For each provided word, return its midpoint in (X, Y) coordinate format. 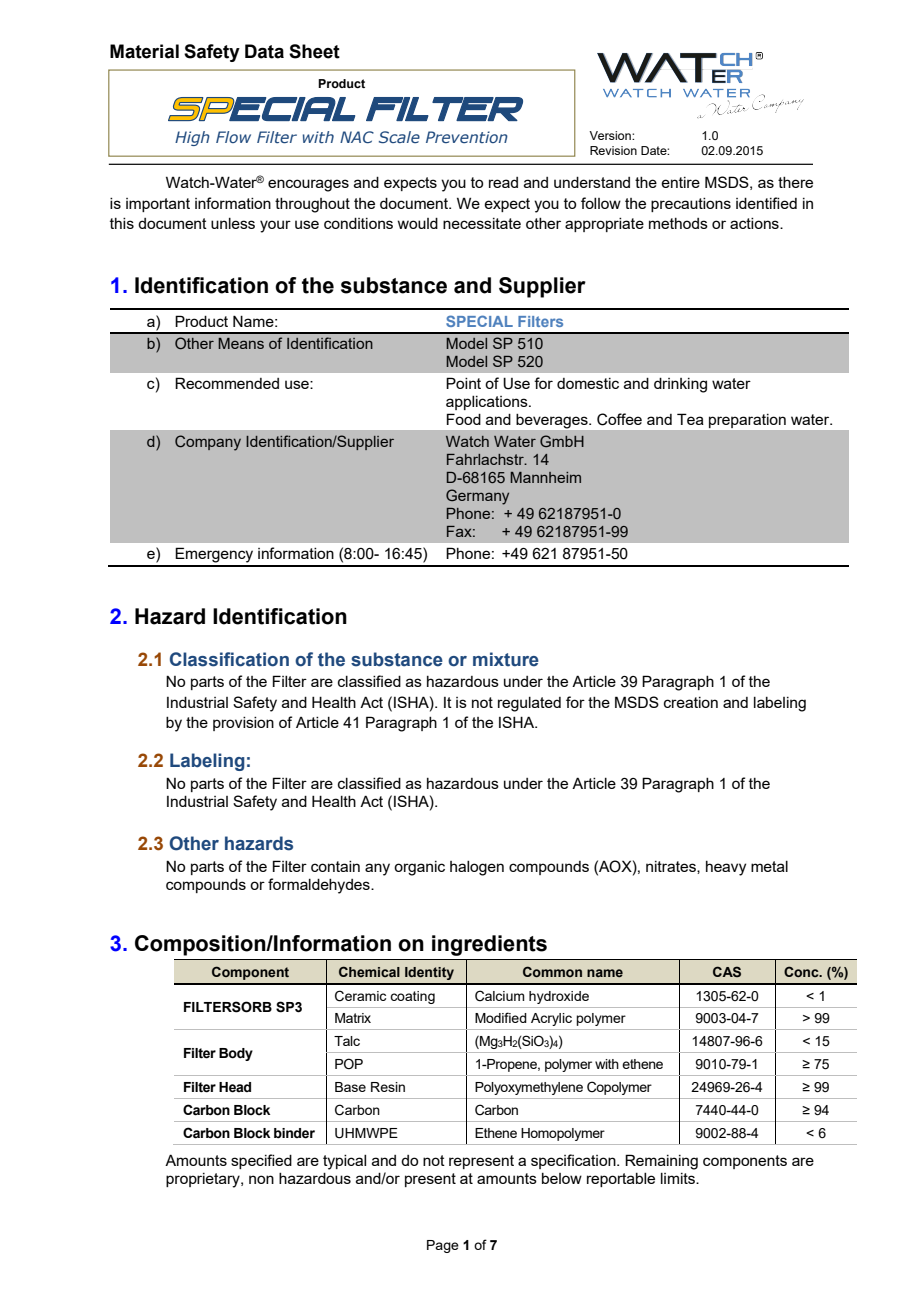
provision (243, 724)
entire (680, 182)
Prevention (467, 137)
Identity (429, 973)
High (192, 138)
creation (691, 702)
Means (241, 343)
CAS (727, 971)
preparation (747, 421)
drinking (680, 385)
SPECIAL (479, 321)
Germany (477, 497)
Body (236, 1054)
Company (208, 443)
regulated (529, 704)
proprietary (204, 1180)
